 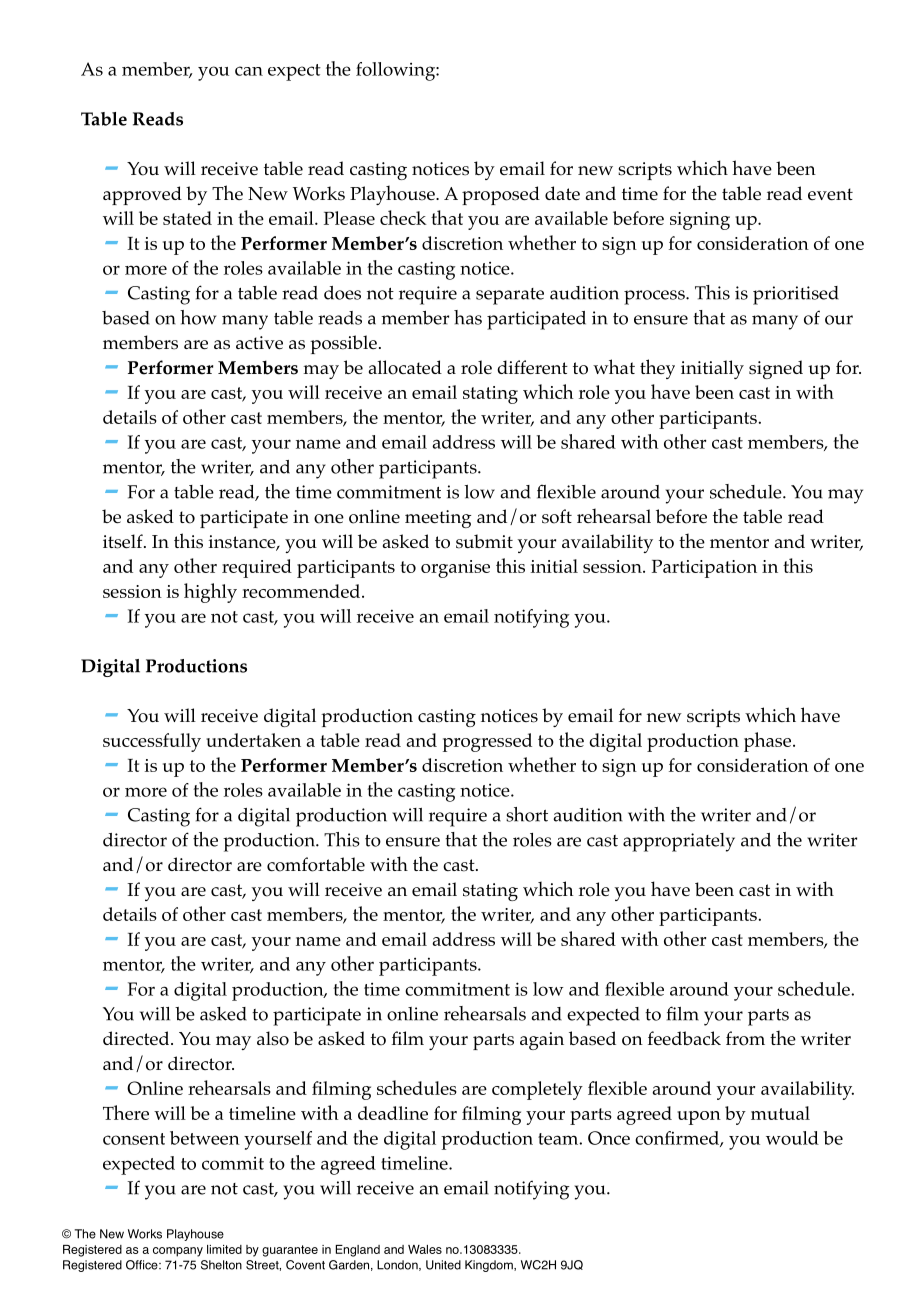 I want to click on highly, so click(x=210, y=593).
